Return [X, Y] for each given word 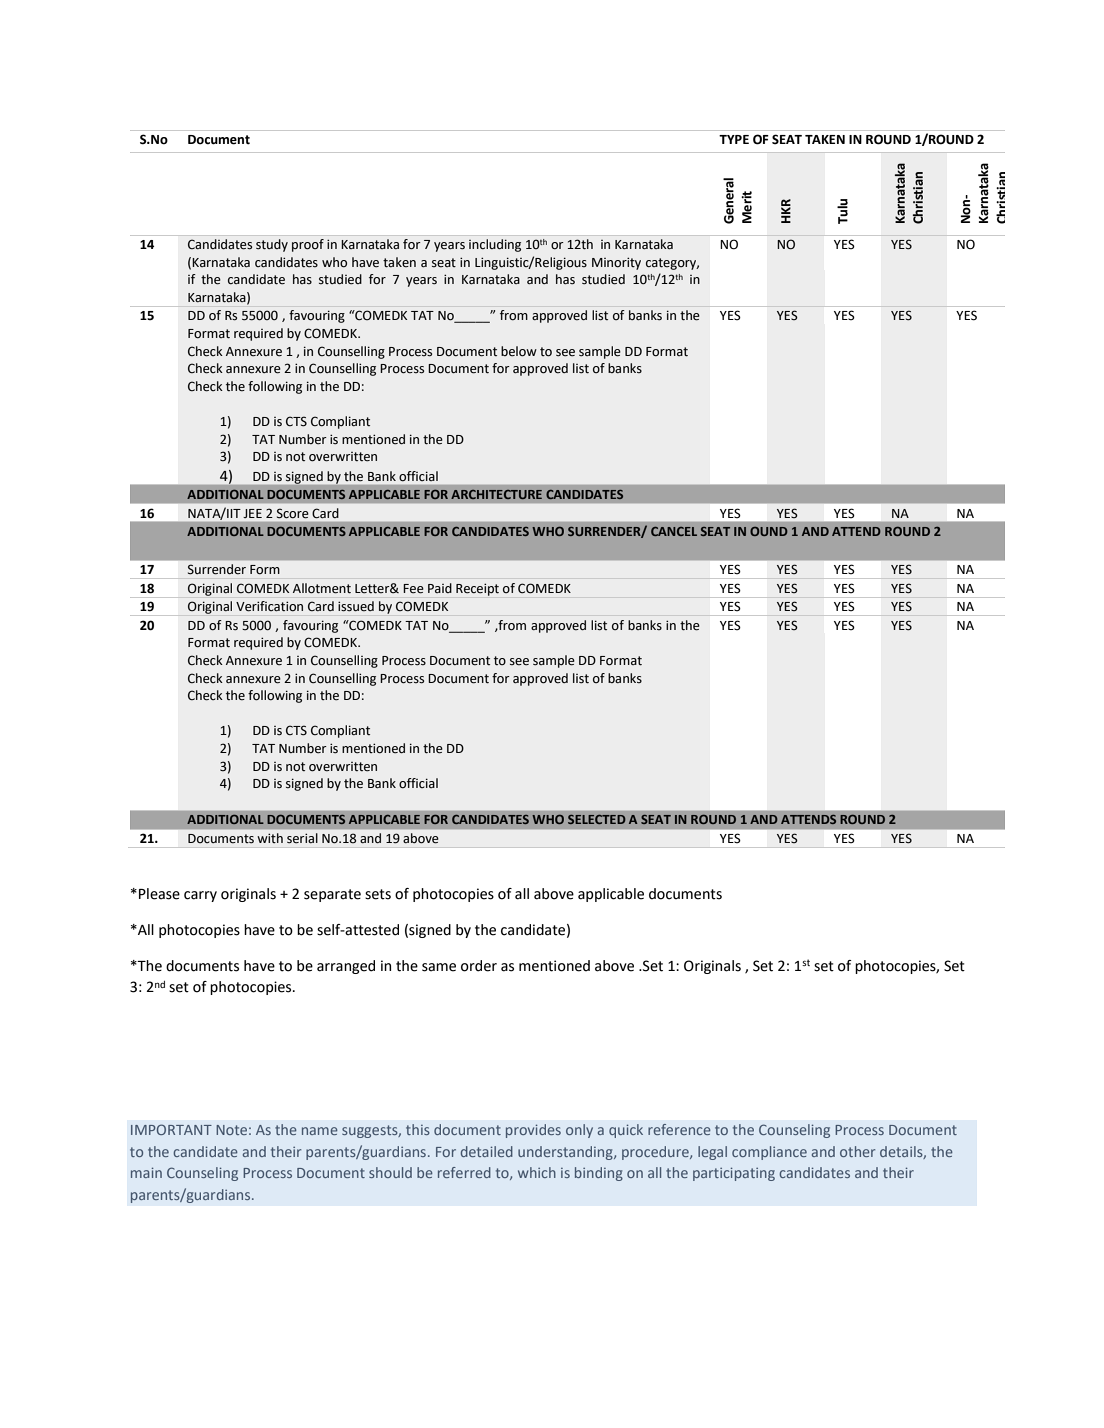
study [272, 245]
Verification [269, 606]
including [495, 245]
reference [679, 1129]
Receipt [477, 589]
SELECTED [597, 819]
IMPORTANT [171, 1129]
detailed [487, 1151]
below [519, 351]
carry [200, 896]
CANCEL [674, 531]
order [479, 966]
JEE [252, 513]
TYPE [734, 139]
